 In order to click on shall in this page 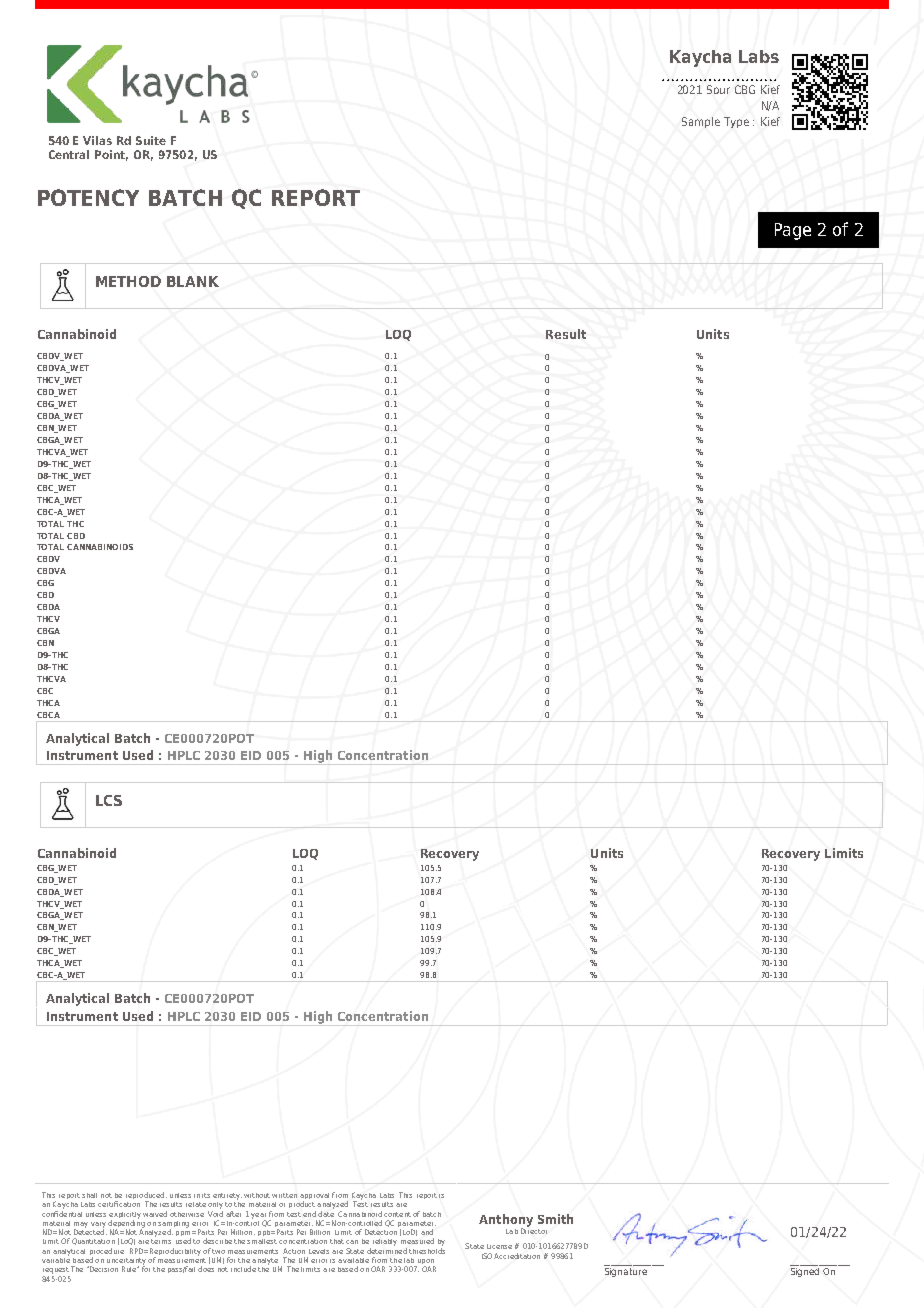, I will do `click(89, 1195)`.
